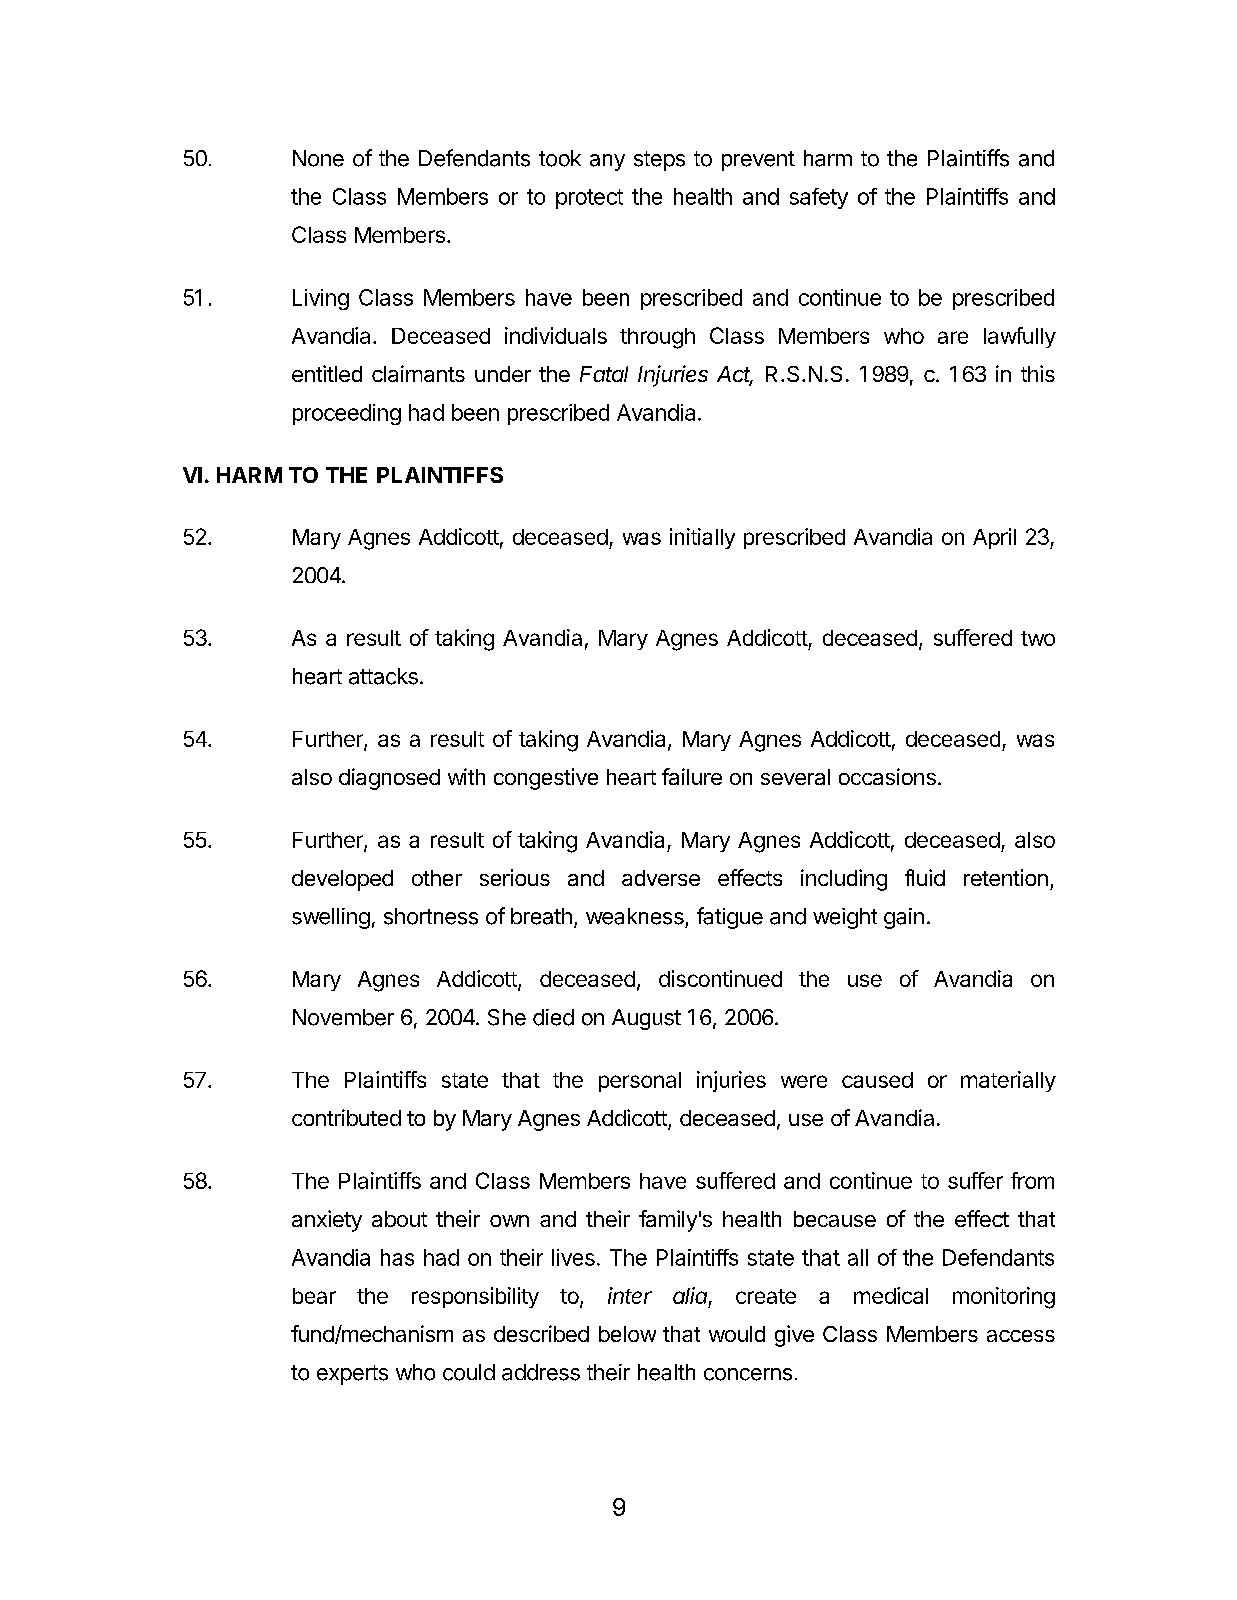 This screenshot has width=1237, height=1600. What do you see at coordinates (318, 158) in the screenshot?
I see `None` at bounding box center [318, 158].
